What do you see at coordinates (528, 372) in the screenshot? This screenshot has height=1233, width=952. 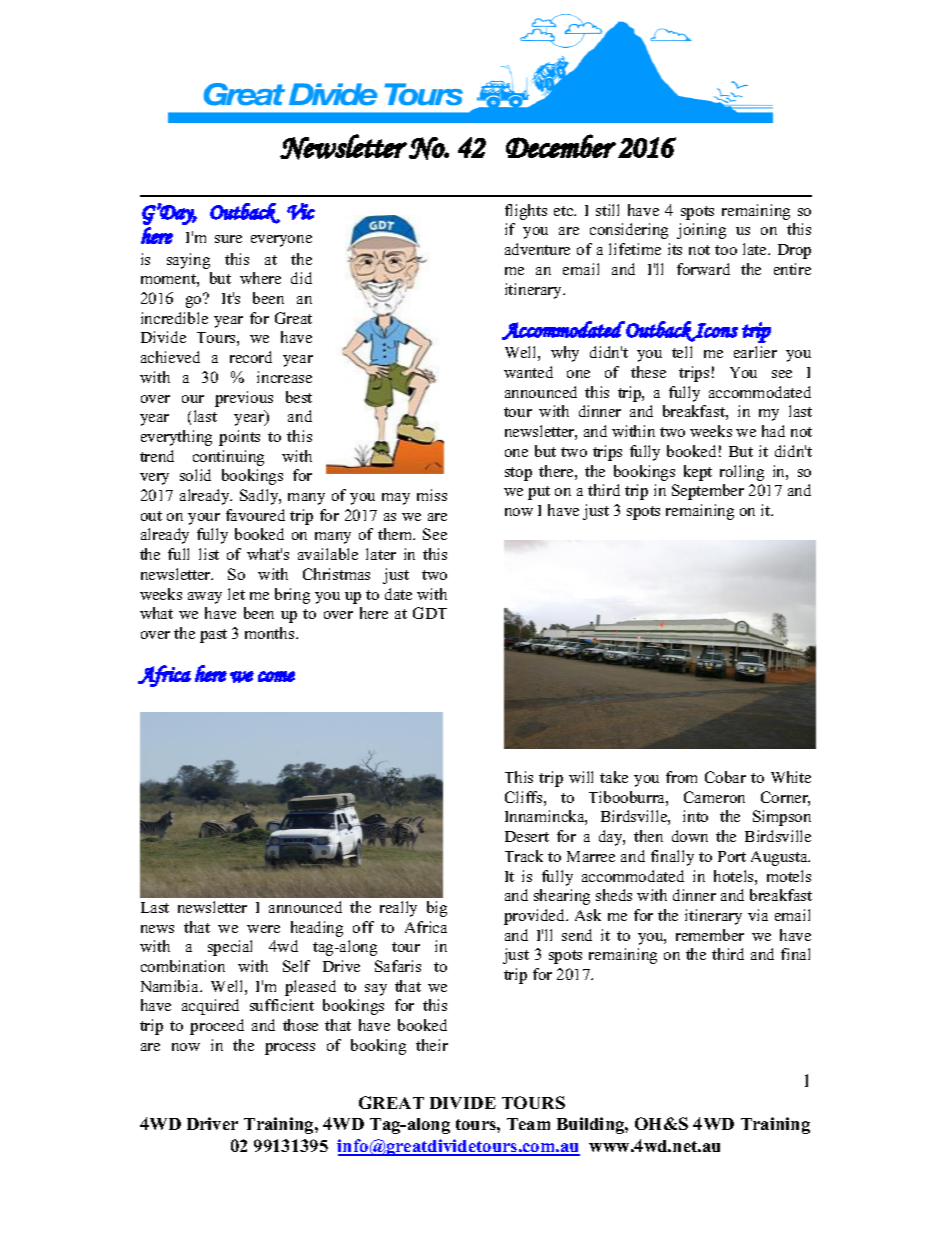 I see `wanted` at bounding box center [528, 372].
